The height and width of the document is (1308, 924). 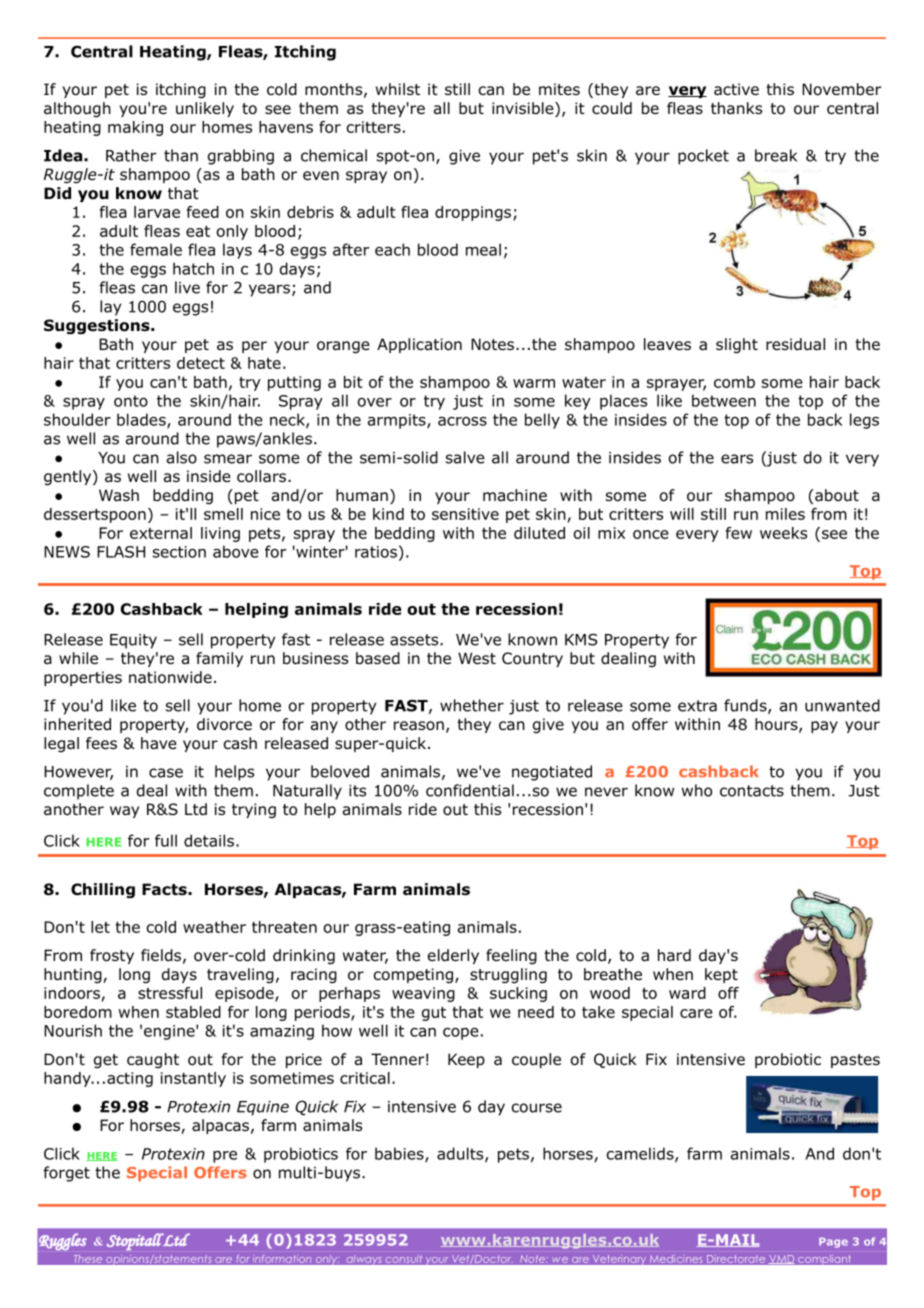 I want to click on nationwide, so click(x=170, y=677).
